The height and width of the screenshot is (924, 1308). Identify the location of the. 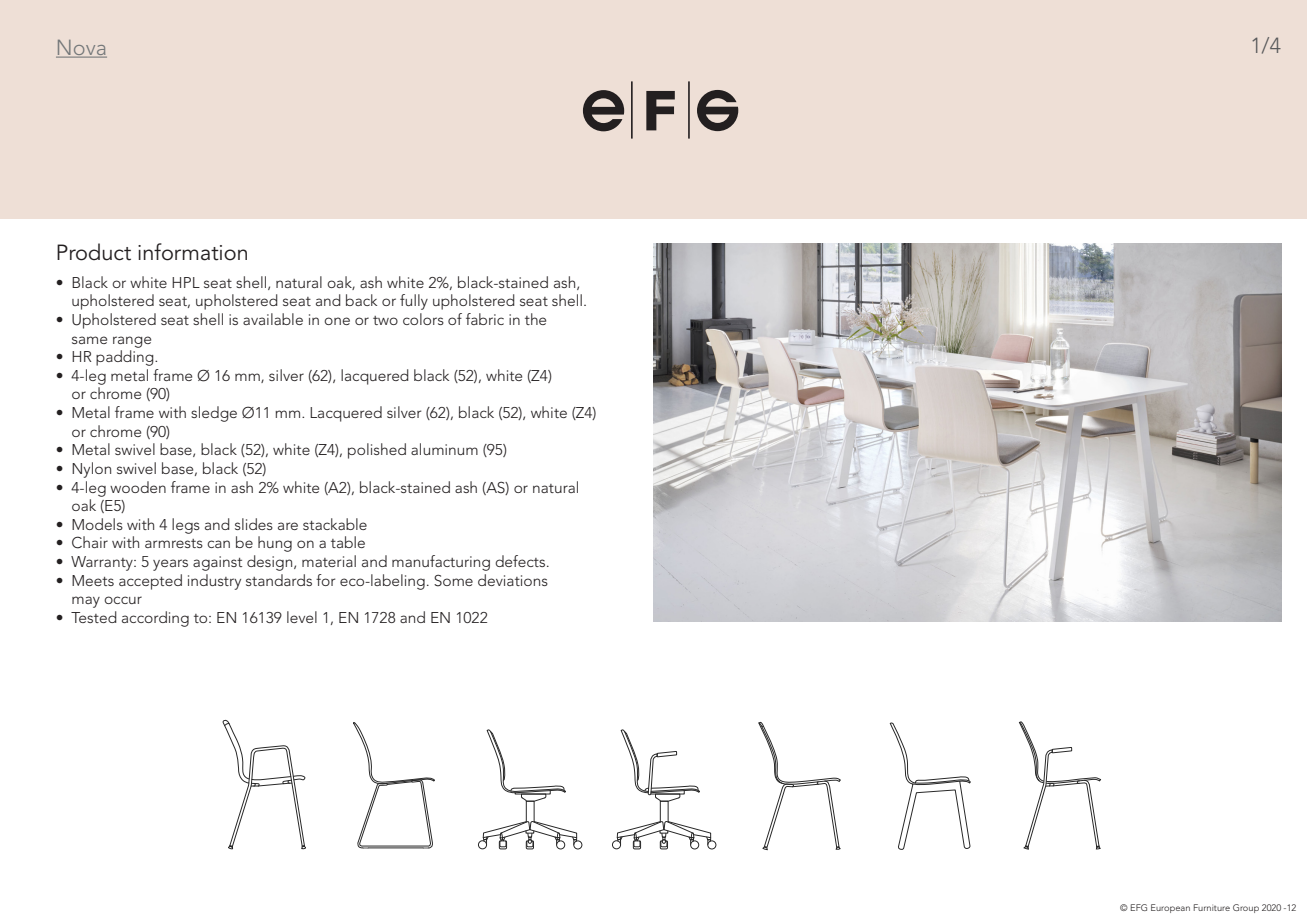
(535, 319).
